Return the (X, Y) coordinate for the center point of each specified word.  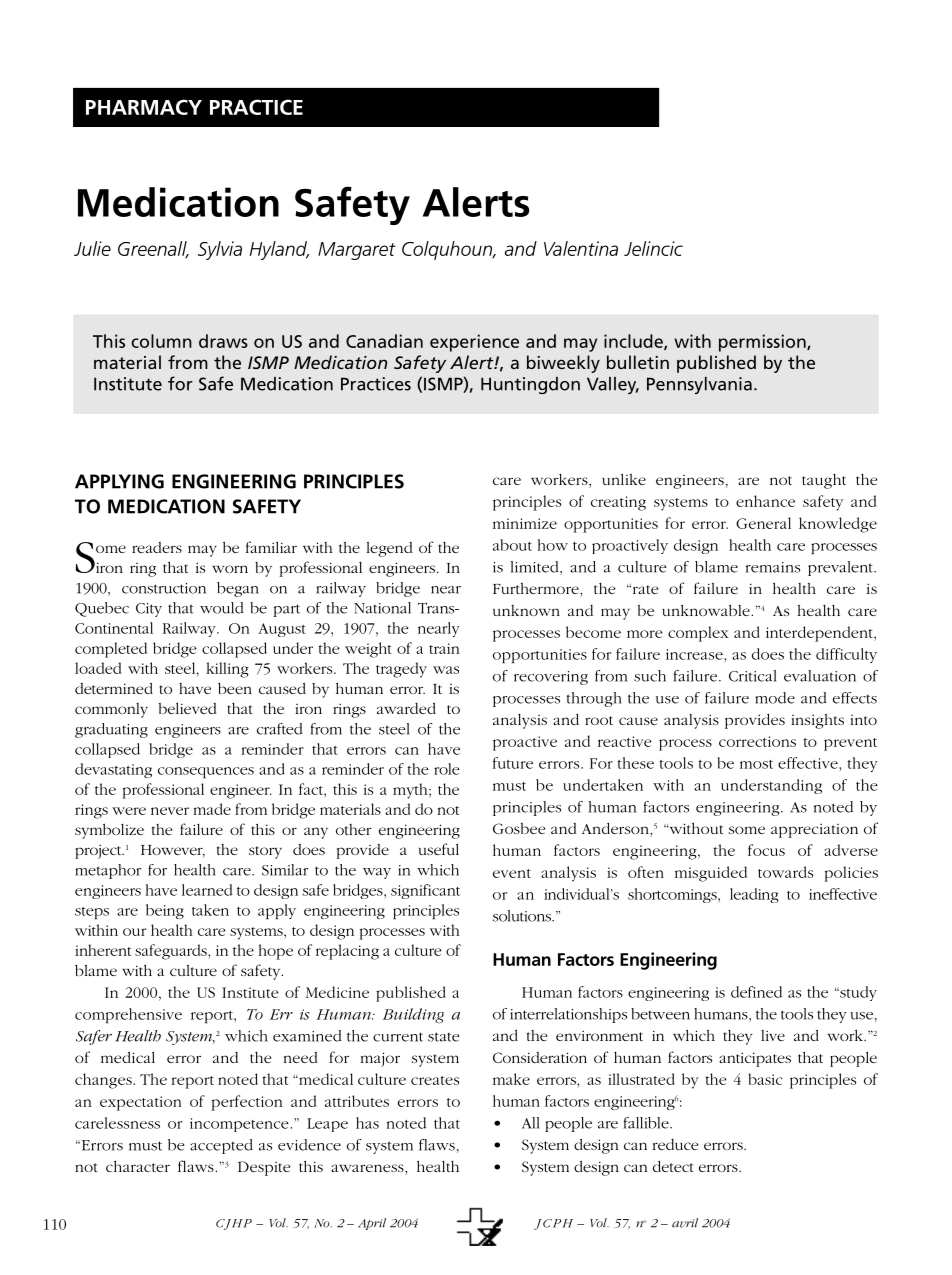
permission (763, 343)
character (138, 1166)
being (165, 911)
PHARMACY (144, 107)
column (161, 341)
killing (227, 670)
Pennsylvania (699, 385)
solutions (523, 916)
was (446, 670)
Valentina (581, 248)
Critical (753, 676)
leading (754, 895)
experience (474, 343)
